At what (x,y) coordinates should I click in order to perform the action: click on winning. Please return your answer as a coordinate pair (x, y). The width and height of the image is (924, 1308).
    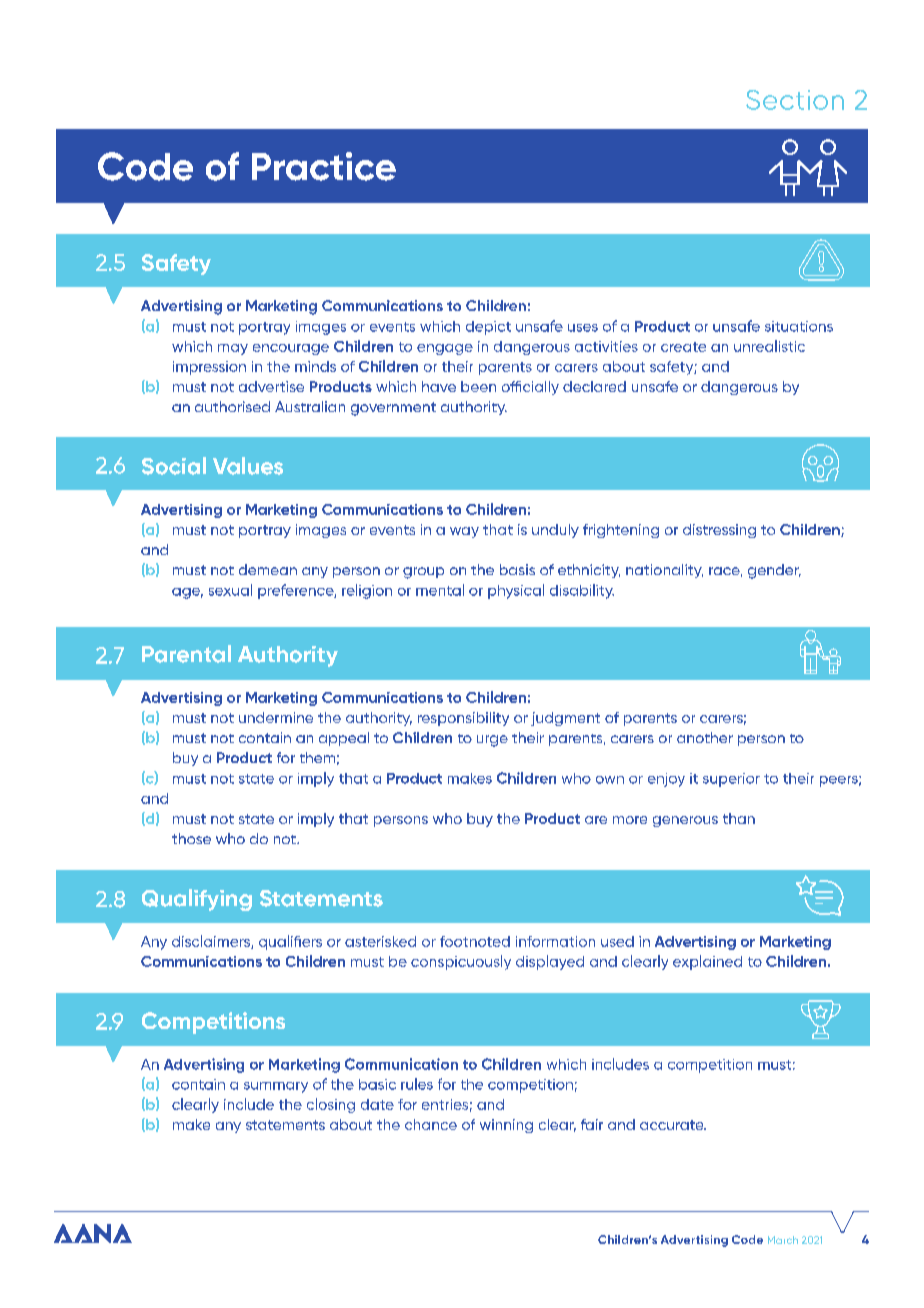
    Looking at the image, I should click on (506, 1126).
